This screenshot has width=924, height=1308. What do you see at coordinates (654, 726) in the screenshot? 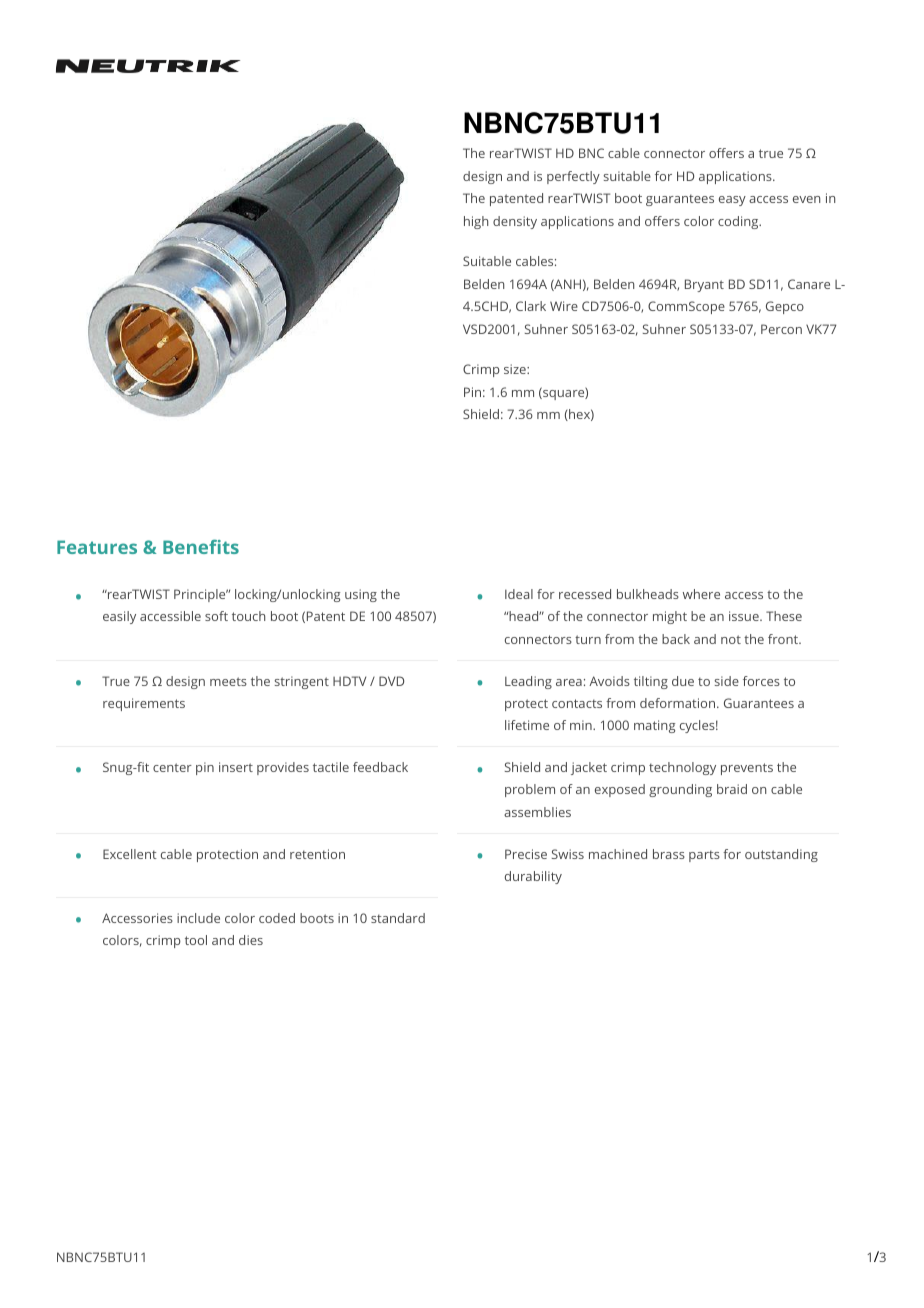
I see `mating` at bounding box center [654, 726].
